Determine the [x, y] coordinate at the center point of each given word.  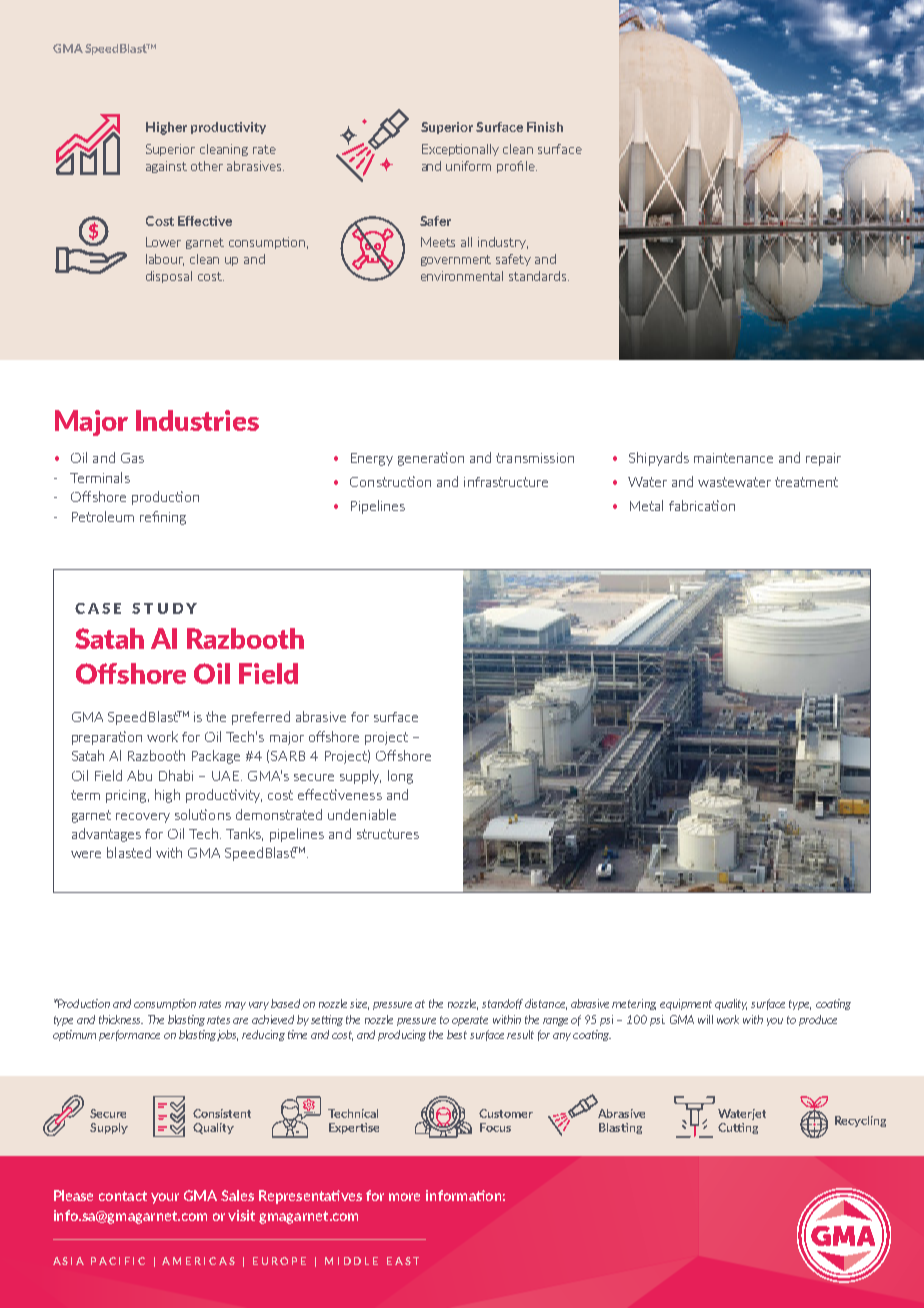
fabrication [702, 505]
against [166, 167]
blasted [129, 852]
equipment [686, 1004]
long [400, 777]
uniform [468, 166]
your [165, 1198]
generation [431, 459]
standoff [502, 1004]
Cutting [738, 1128]
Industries [197, 420]
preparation [107, 738]
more [404, 1197]
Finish [545, 127]
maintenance [733, 458]
